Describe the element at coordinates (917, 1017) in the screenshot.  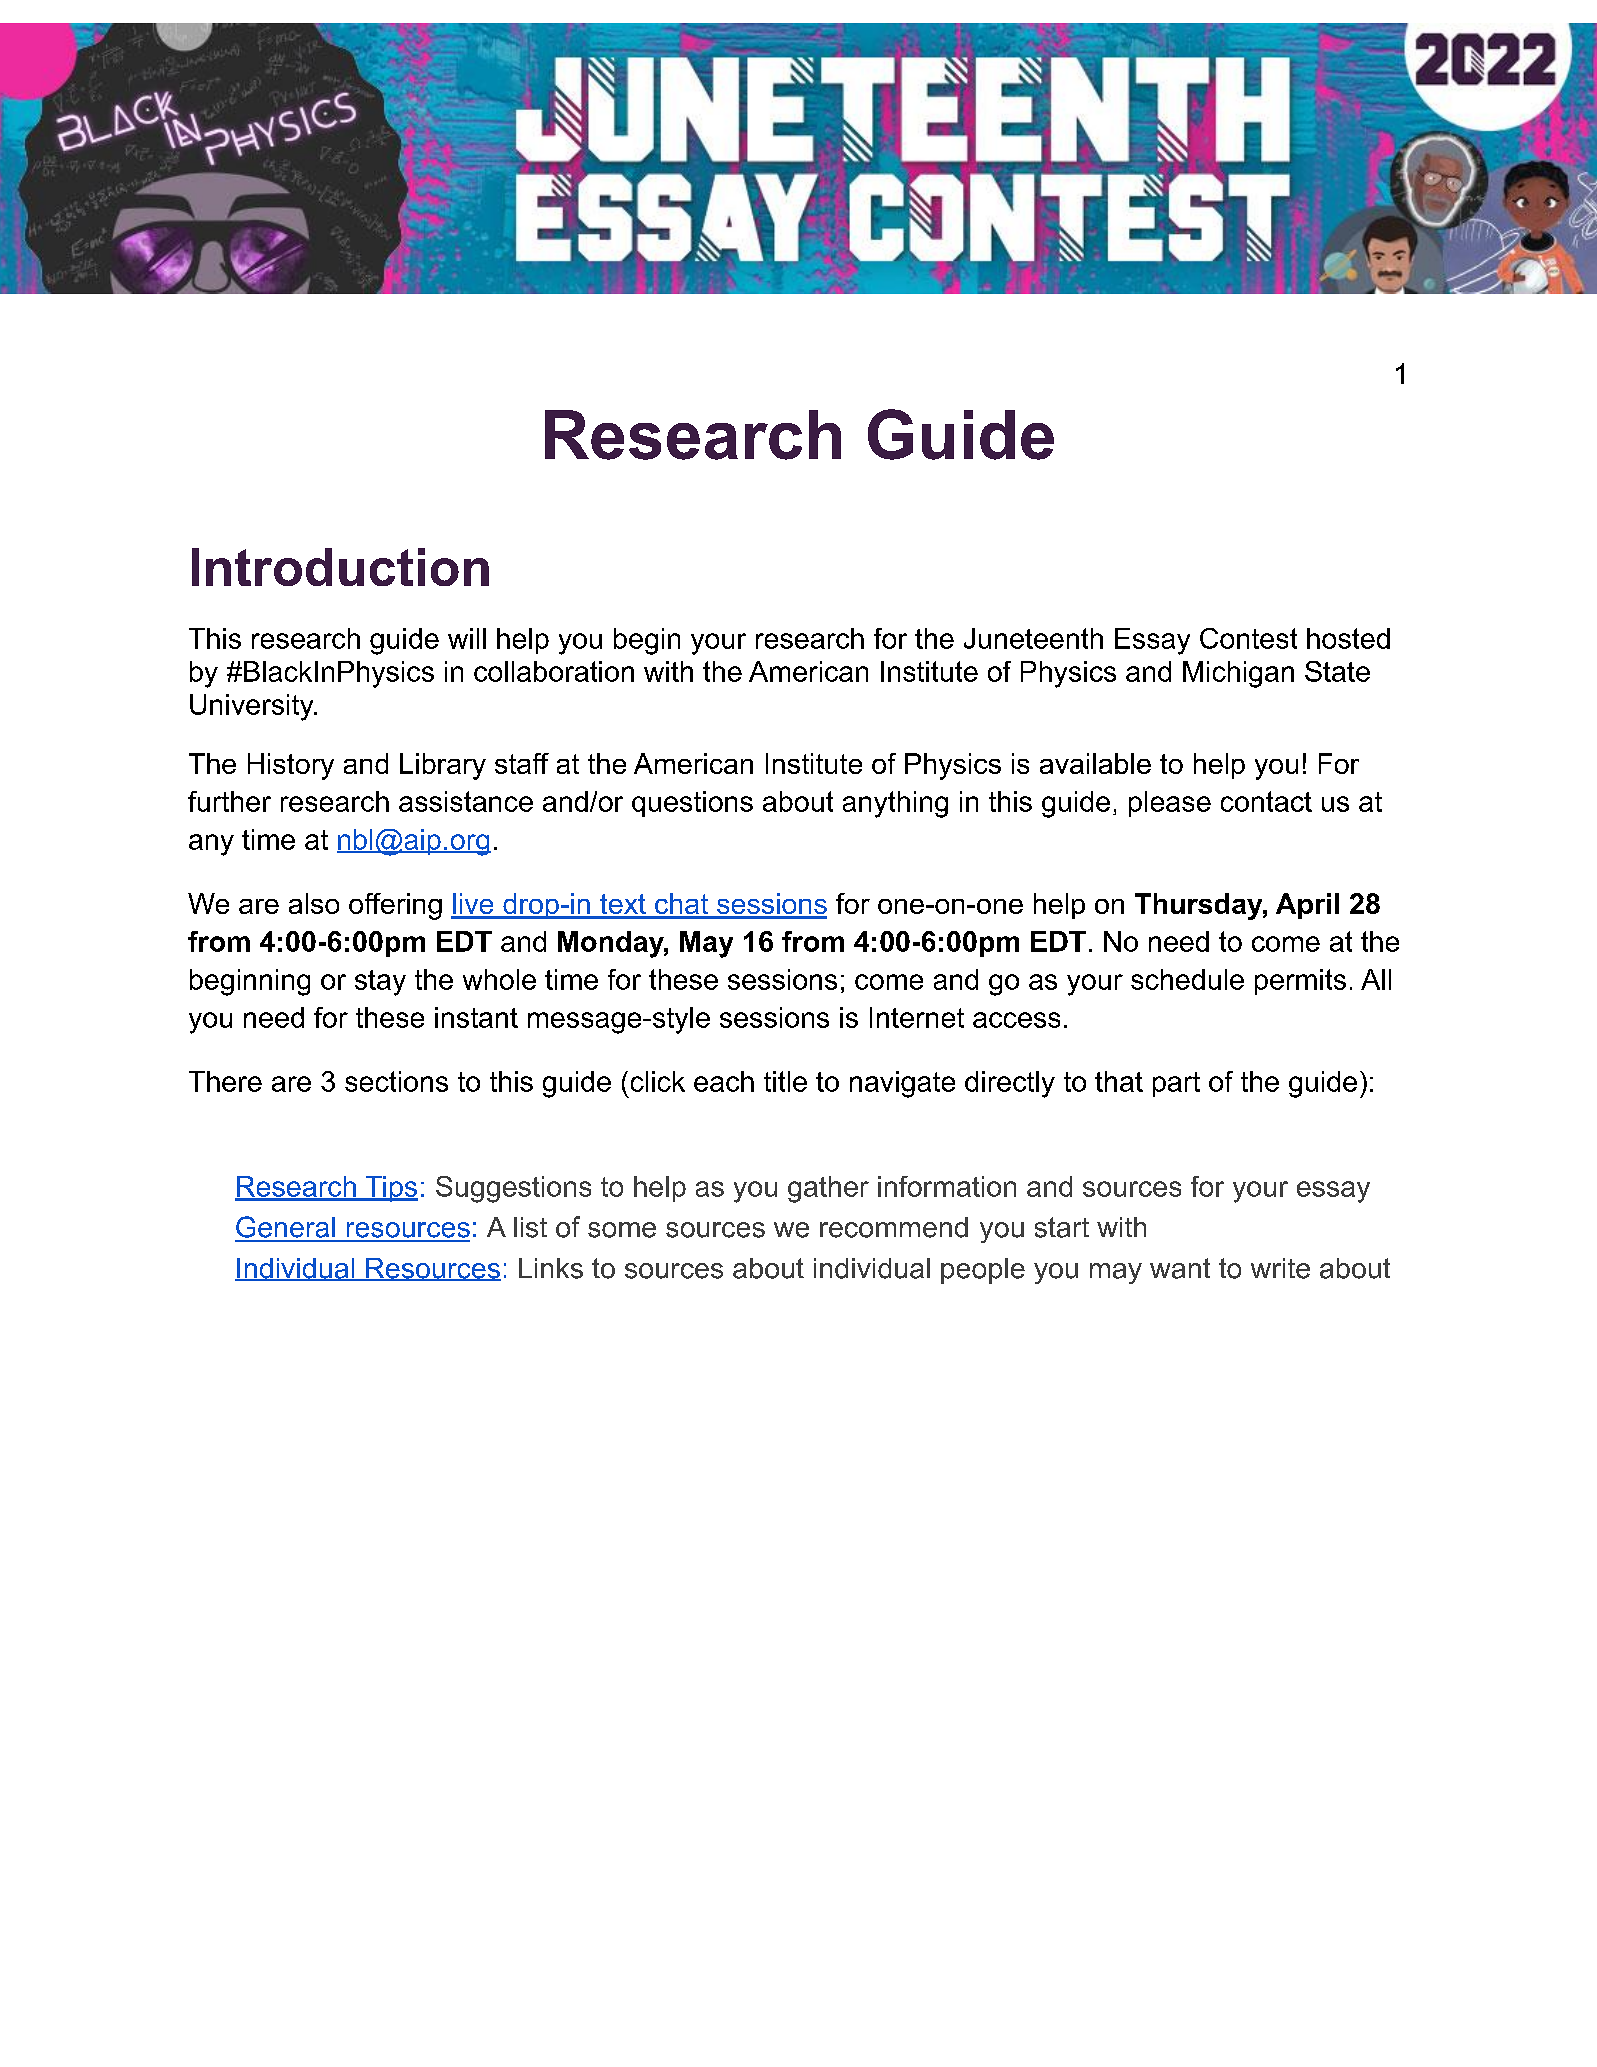
I see `Internet` at that location.
